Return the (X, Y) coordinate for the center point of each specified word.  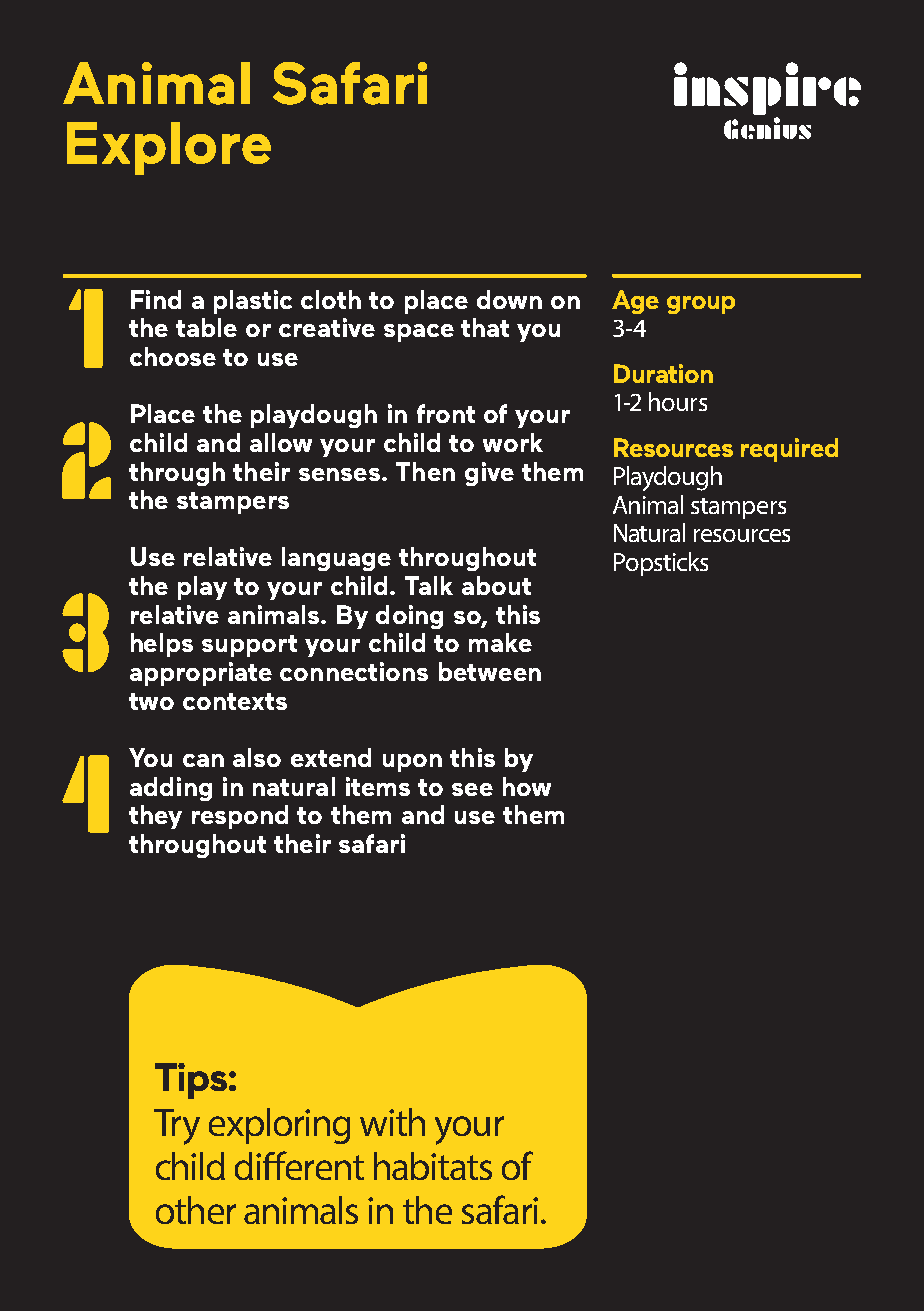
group (701, 305)
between (490, 671)
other (196, 1210)
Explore (169, 148)
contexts (235, 701)
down (509, 299)
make (500, 642)
